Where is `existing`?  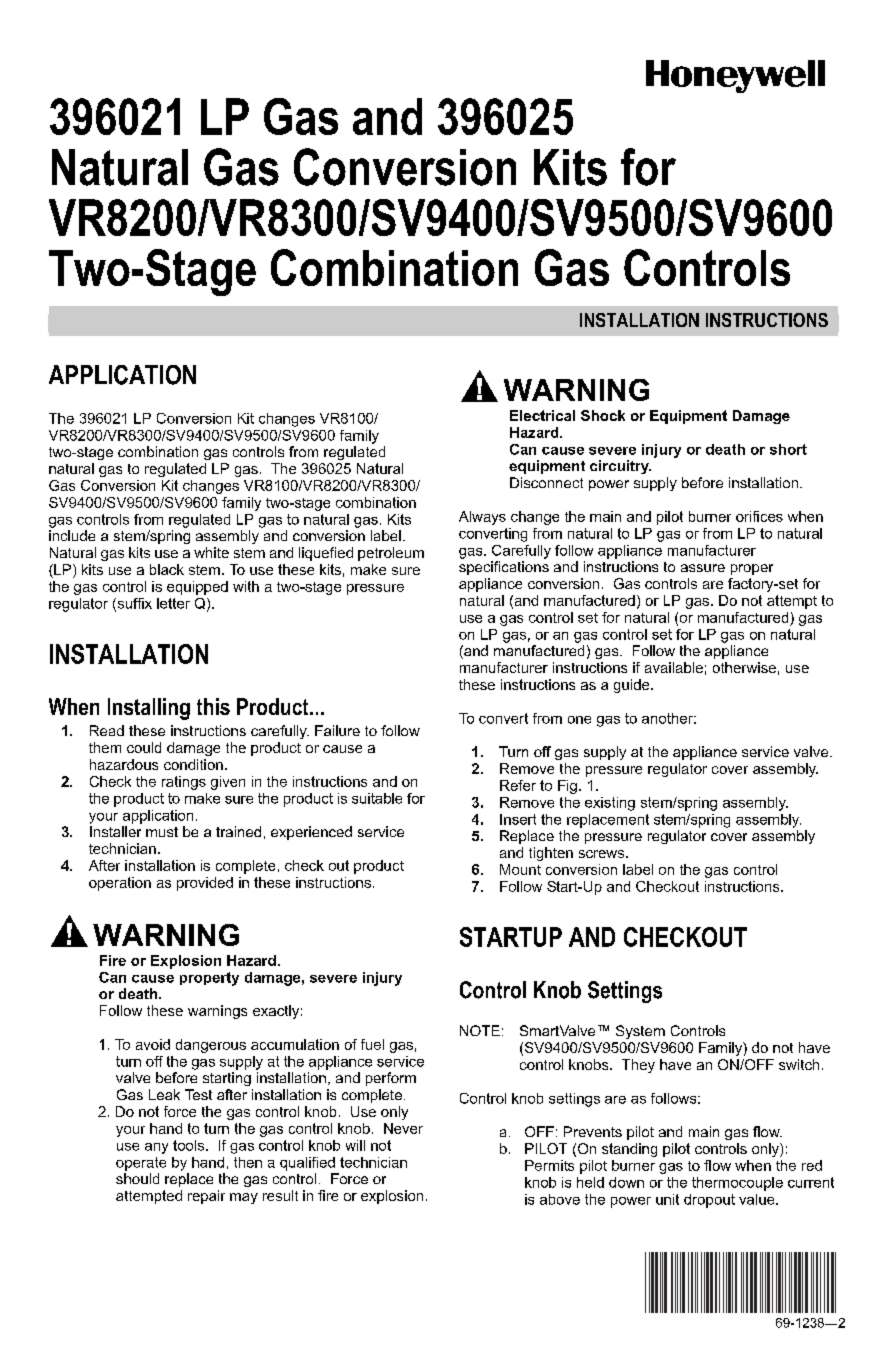
existing is located at coordinates (610, 804).
